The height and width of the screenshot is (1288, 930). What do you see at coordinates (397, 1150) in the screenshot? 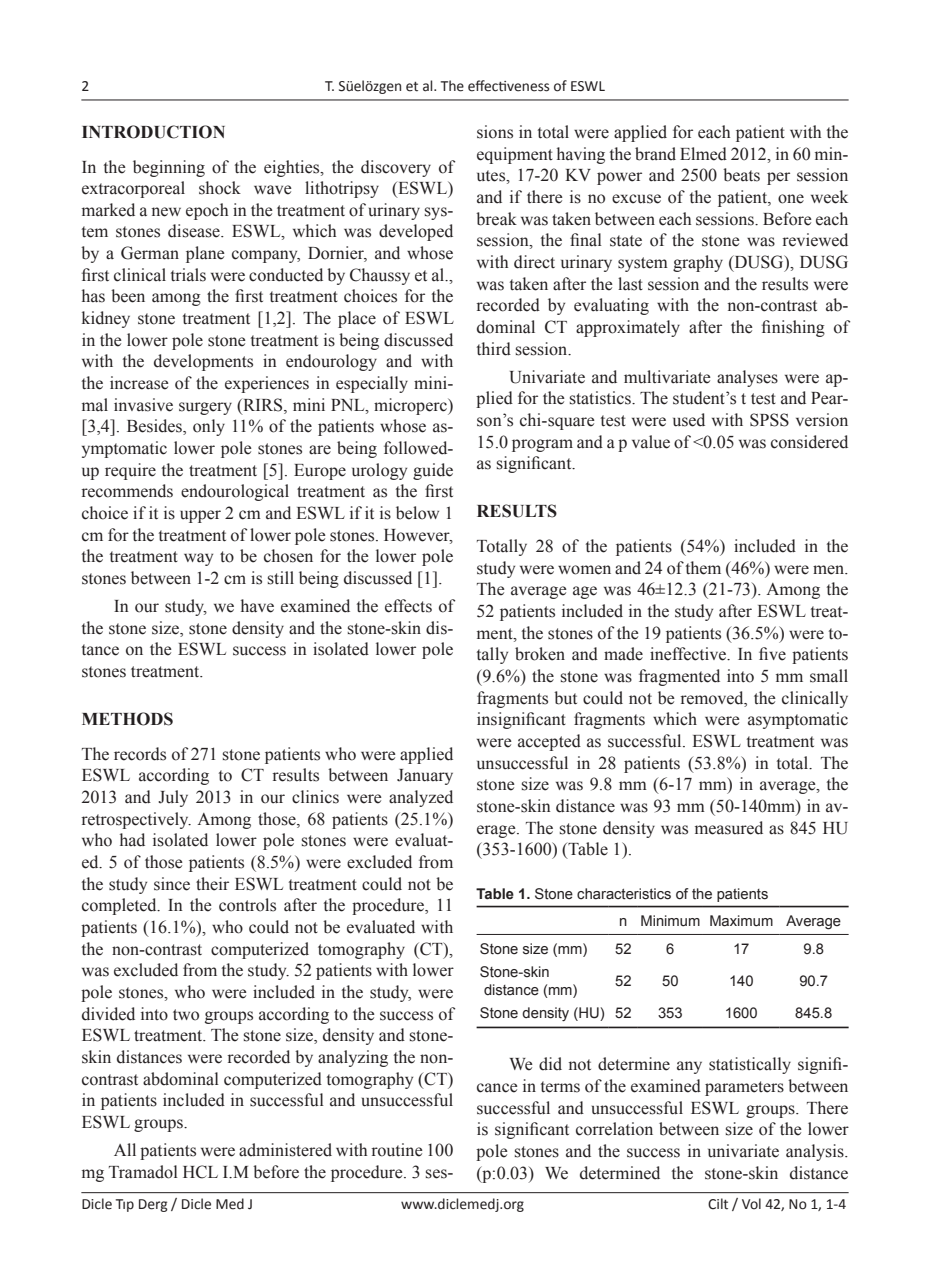
I see `routine` at bounding box center [397, 1150].
